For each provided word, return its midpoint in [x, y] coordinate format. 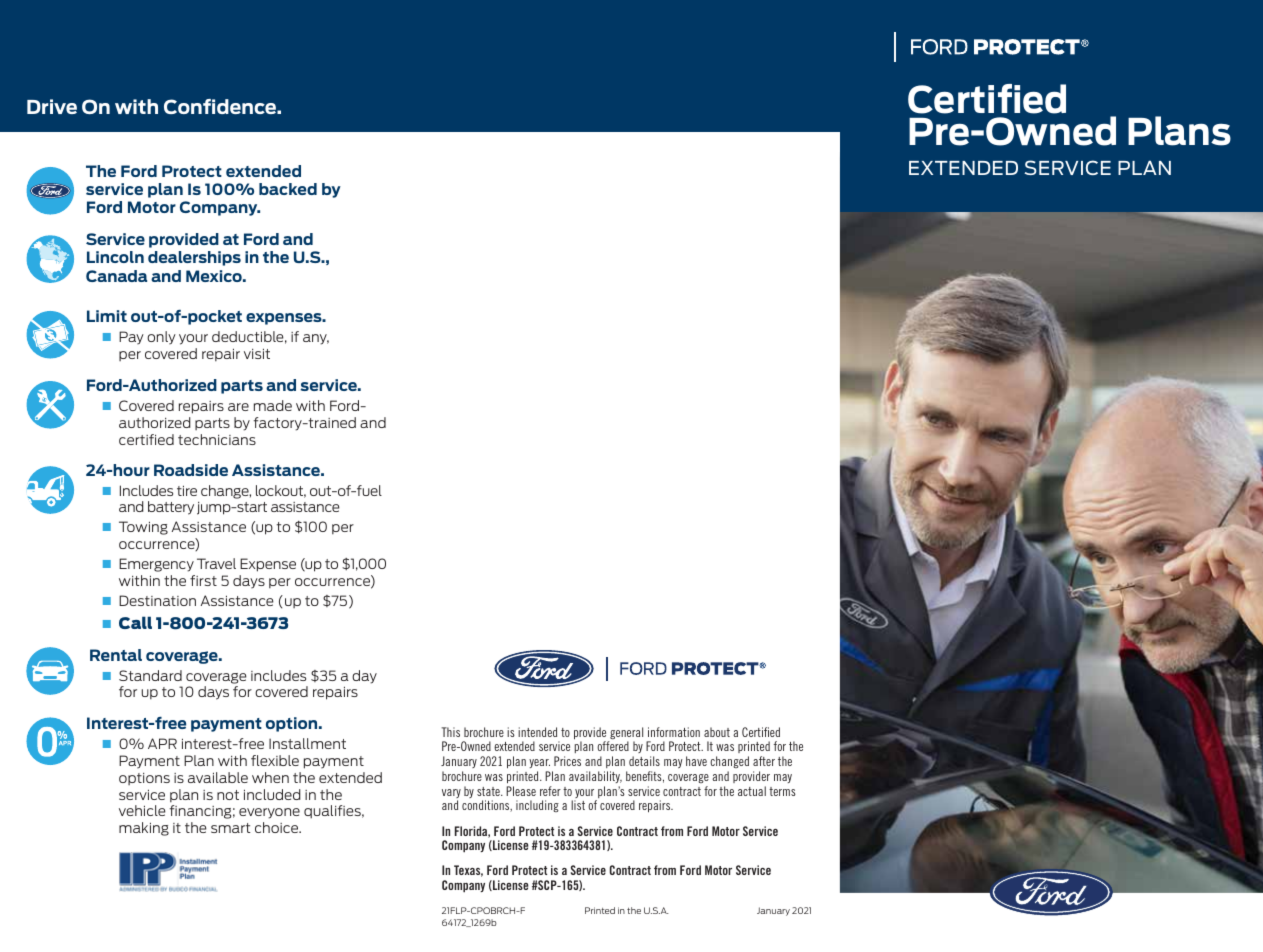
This [450, 732]
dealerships [194, 258]
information [674, 732]
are [238, 407]
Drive [52, 106]
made [273, 405]
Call [135, 622]
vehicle [142, 810]
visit [257, 353]
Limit [107, 316]
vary [451, 795]
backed [288, 189]
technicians [217, 439]
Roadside [191, 470]
